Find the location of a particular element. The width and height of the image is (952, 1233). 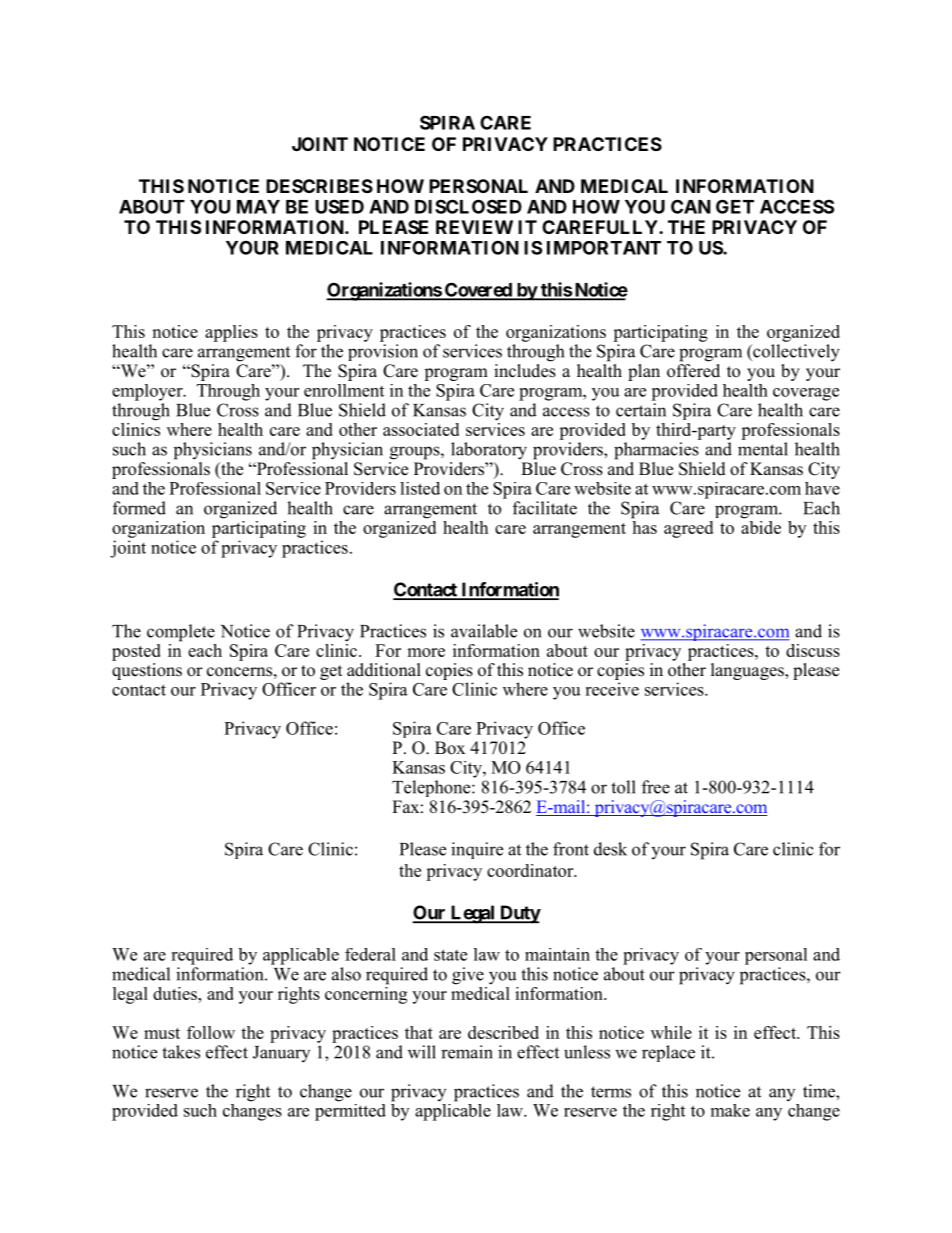

takes is located at coordinates (181, 1052).
